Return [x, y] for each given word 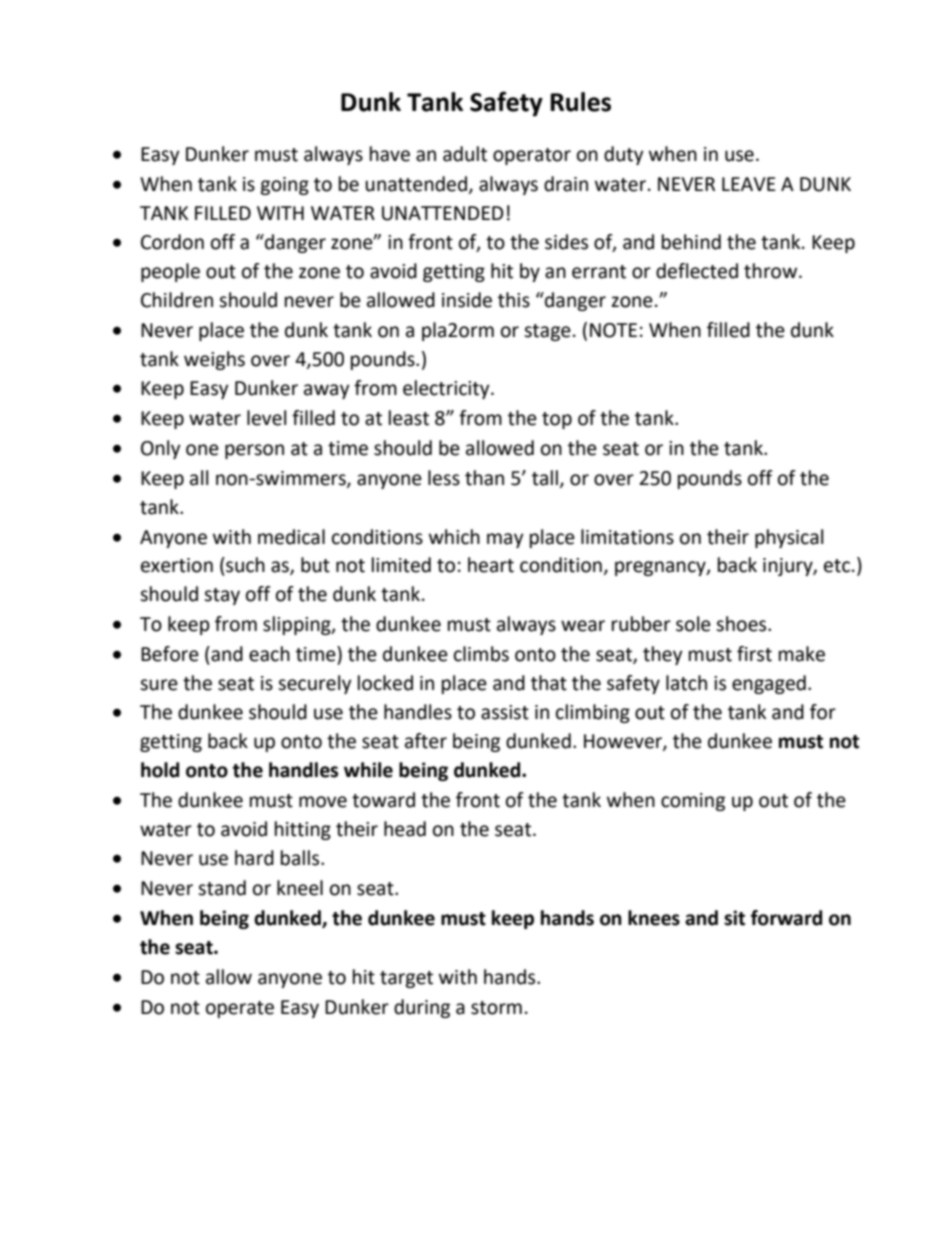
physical [789, 538]
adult [465, 154]
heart [491, 565]
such [244, 565]
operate [240, 1009]
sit [734, 918]
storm [496, 1008]
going [284, 186]
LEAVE [749, 184]
